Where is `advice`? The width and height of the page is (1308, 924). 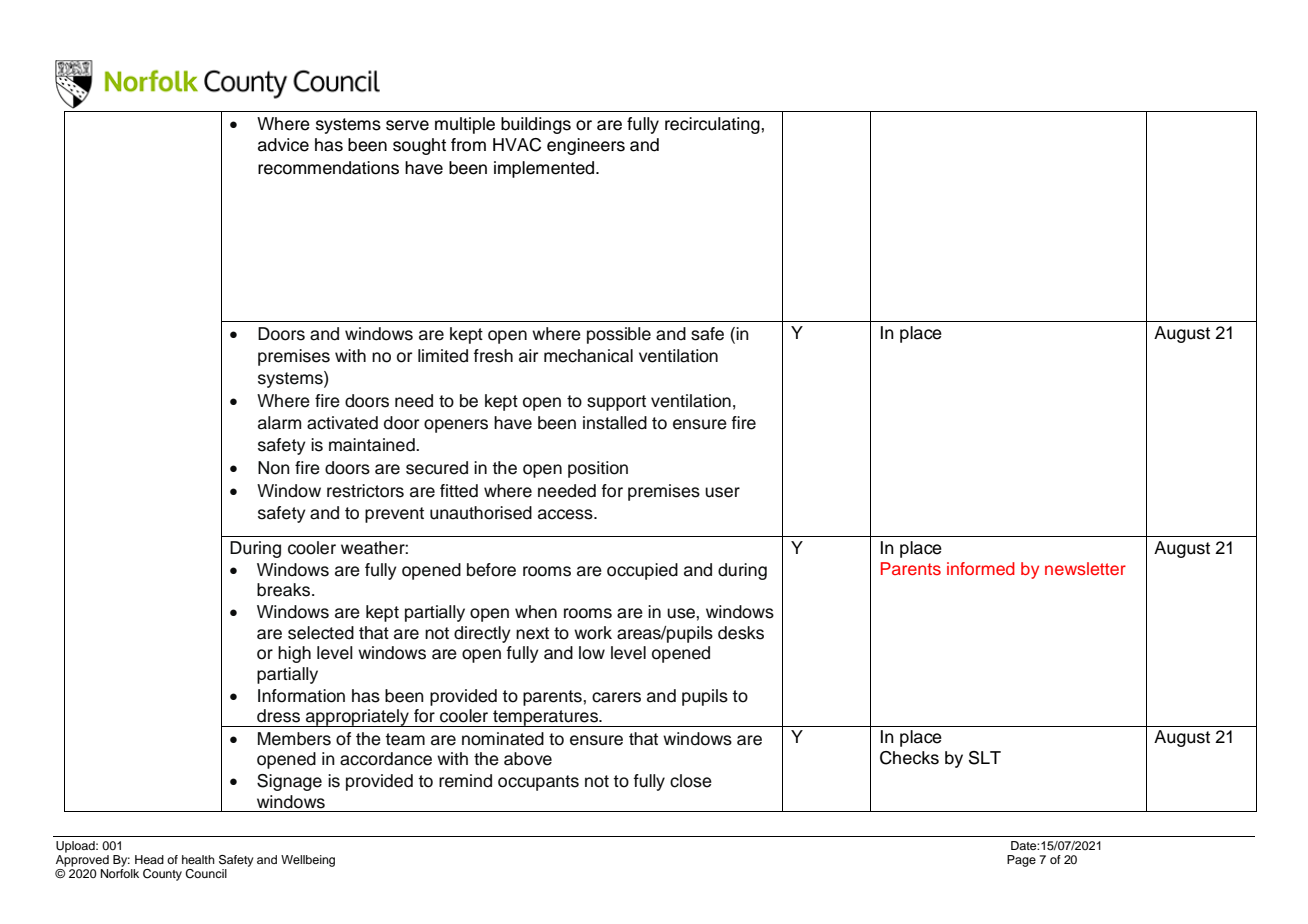 advice is located at coordinates (283, 145).
